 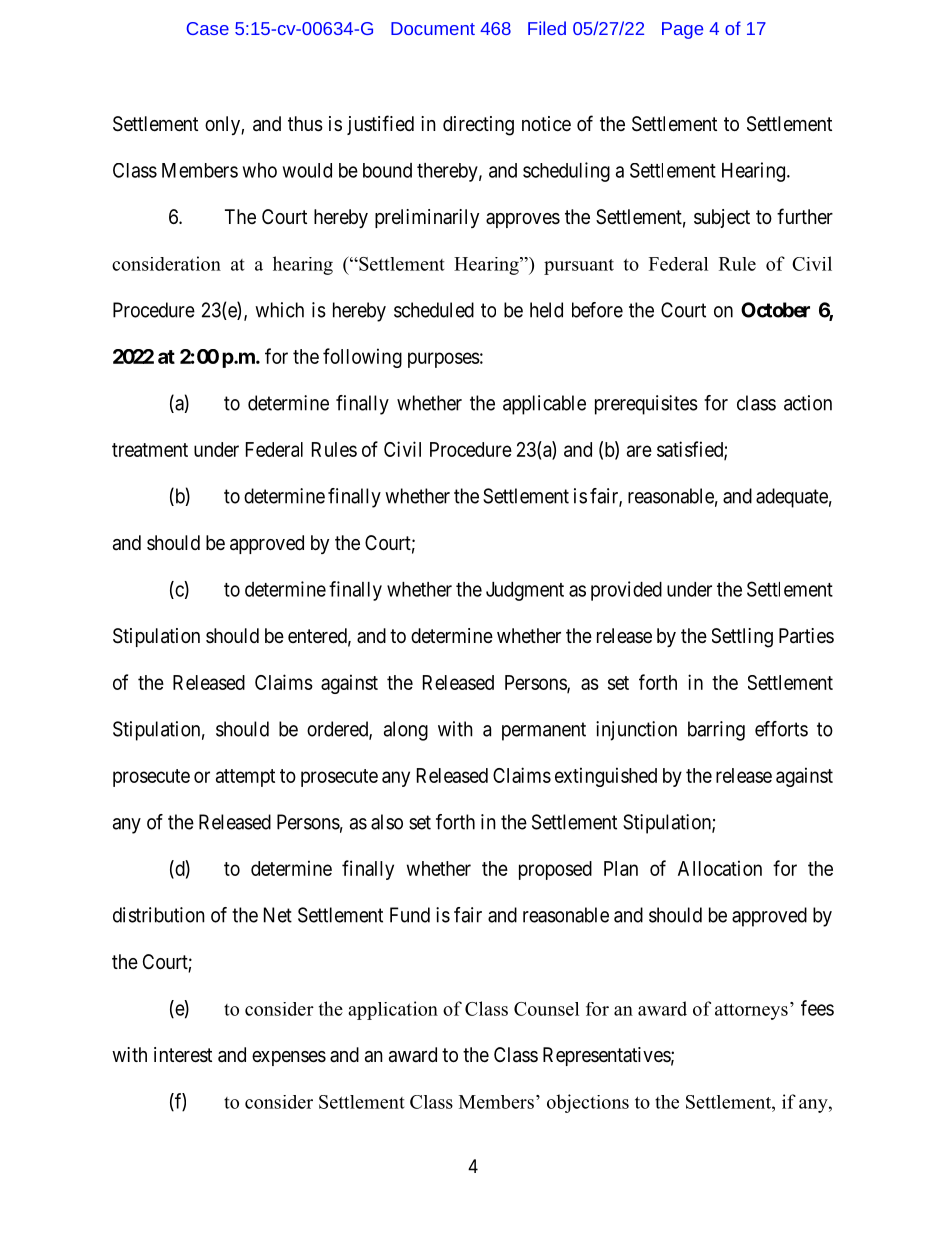 I want to click on interest, so click(x=183, y=1055).
